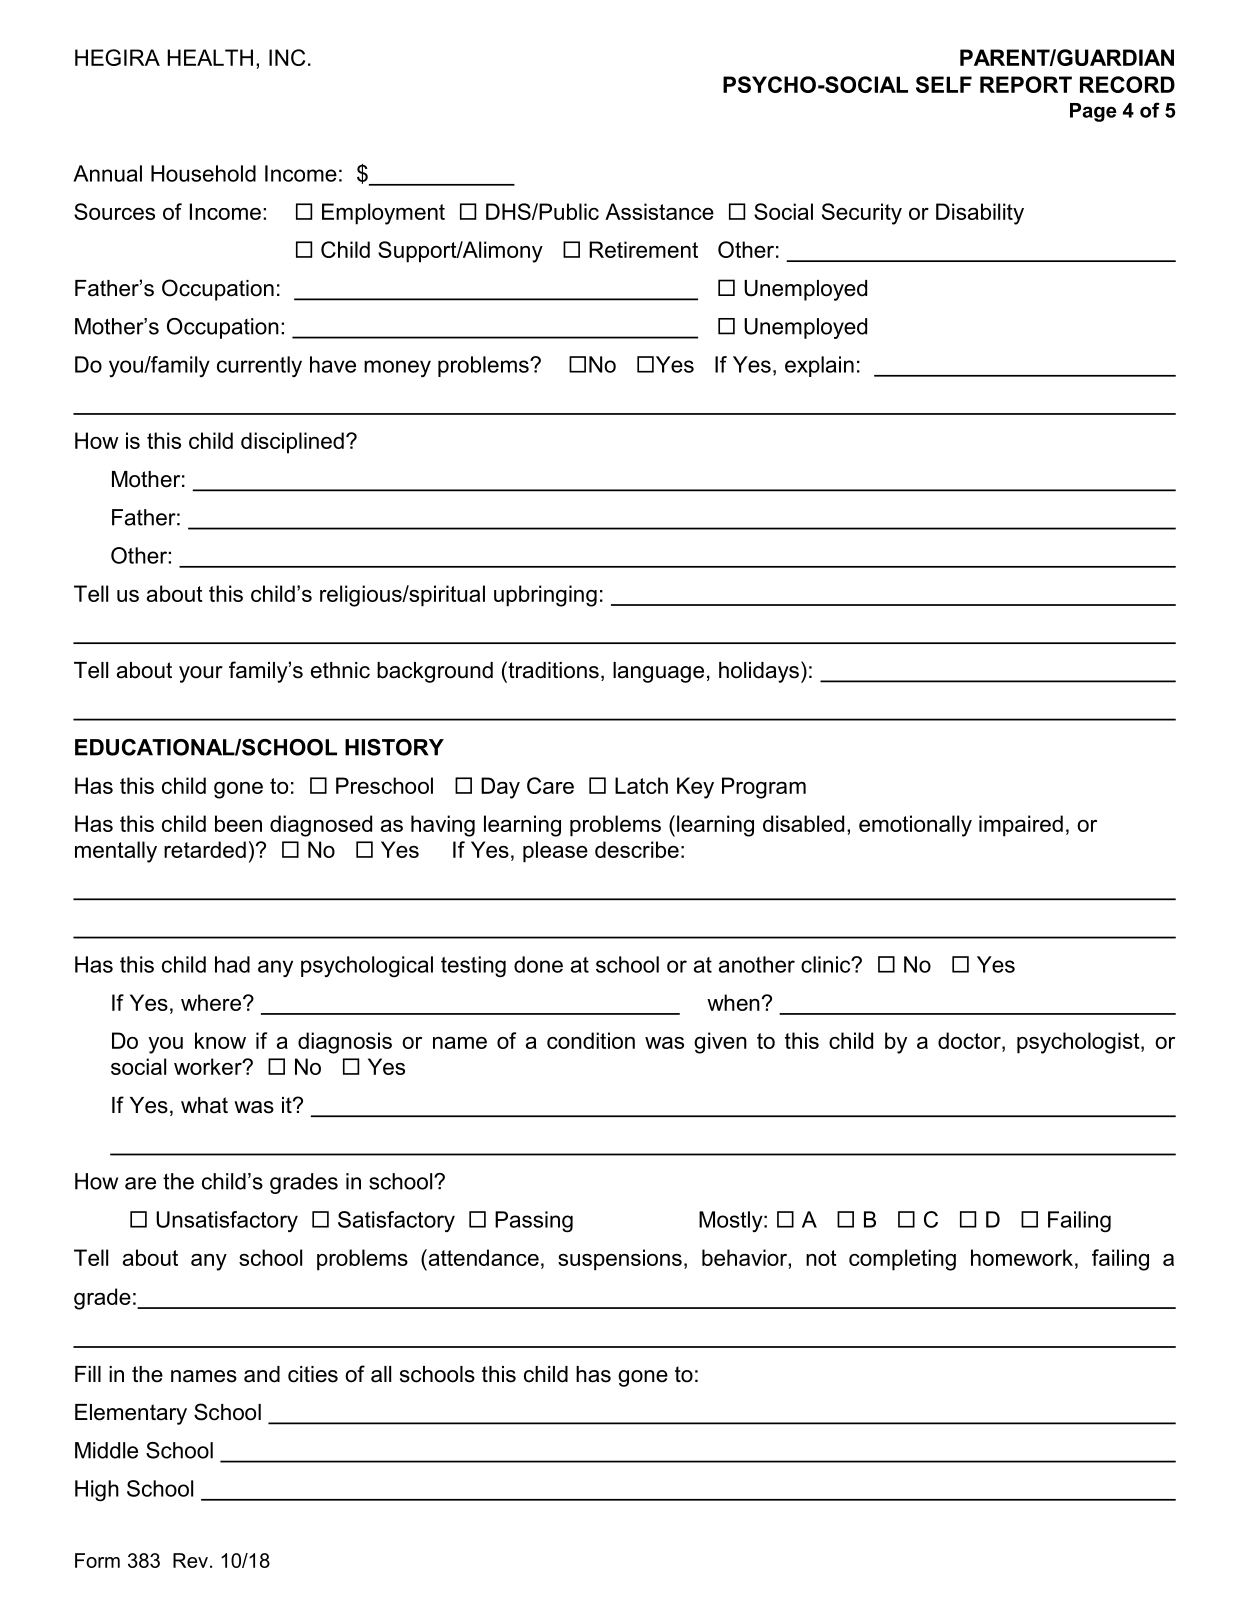 The image size is (1249, 1616). Describe the element at coordinates (620, 1260) in the document. I see `suspensions` at that location.
